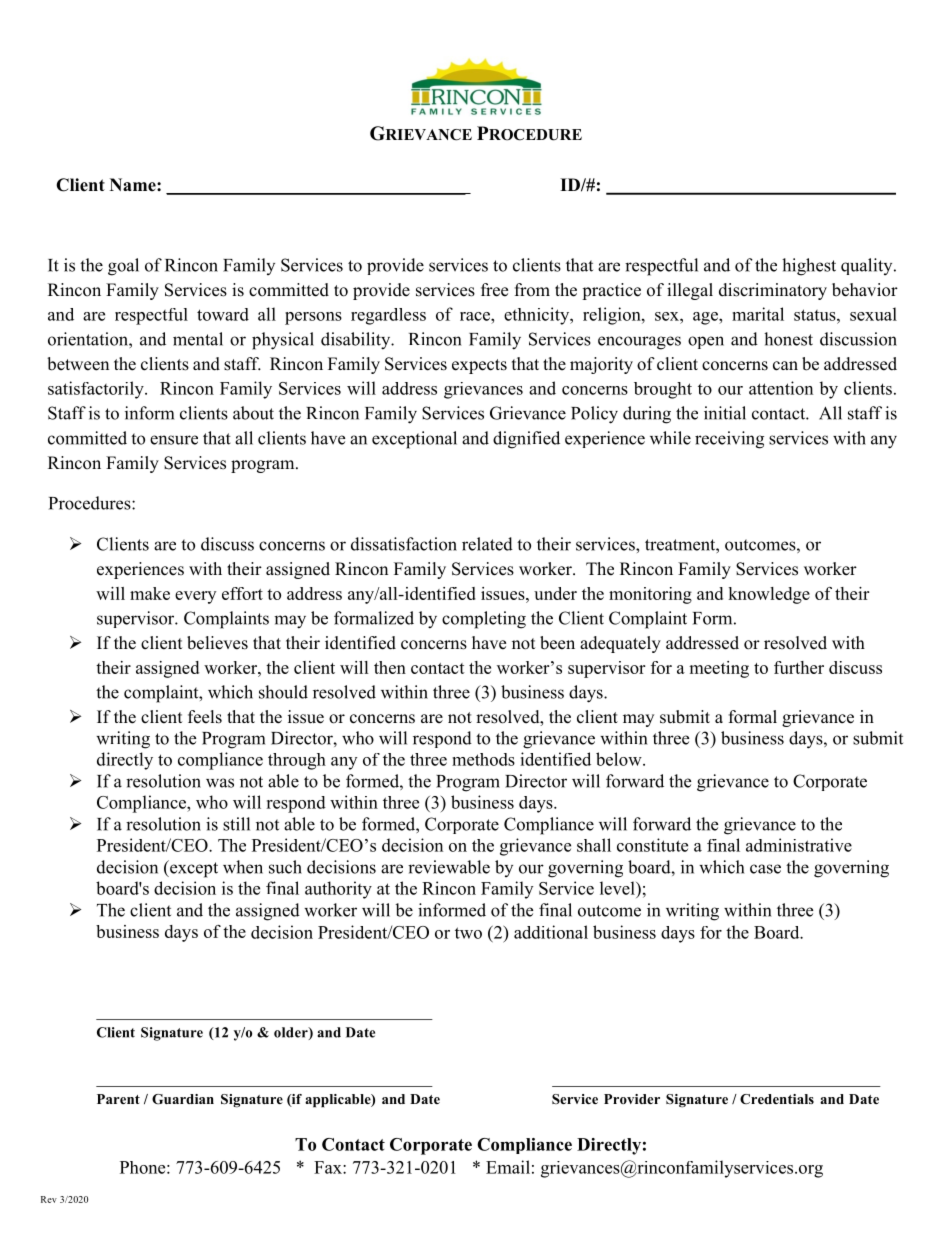 The height and width of the image is (1233, 952). What do you see at coordinates (243, 867) in the image?
I see `when` at bounding box center [243, 867].
